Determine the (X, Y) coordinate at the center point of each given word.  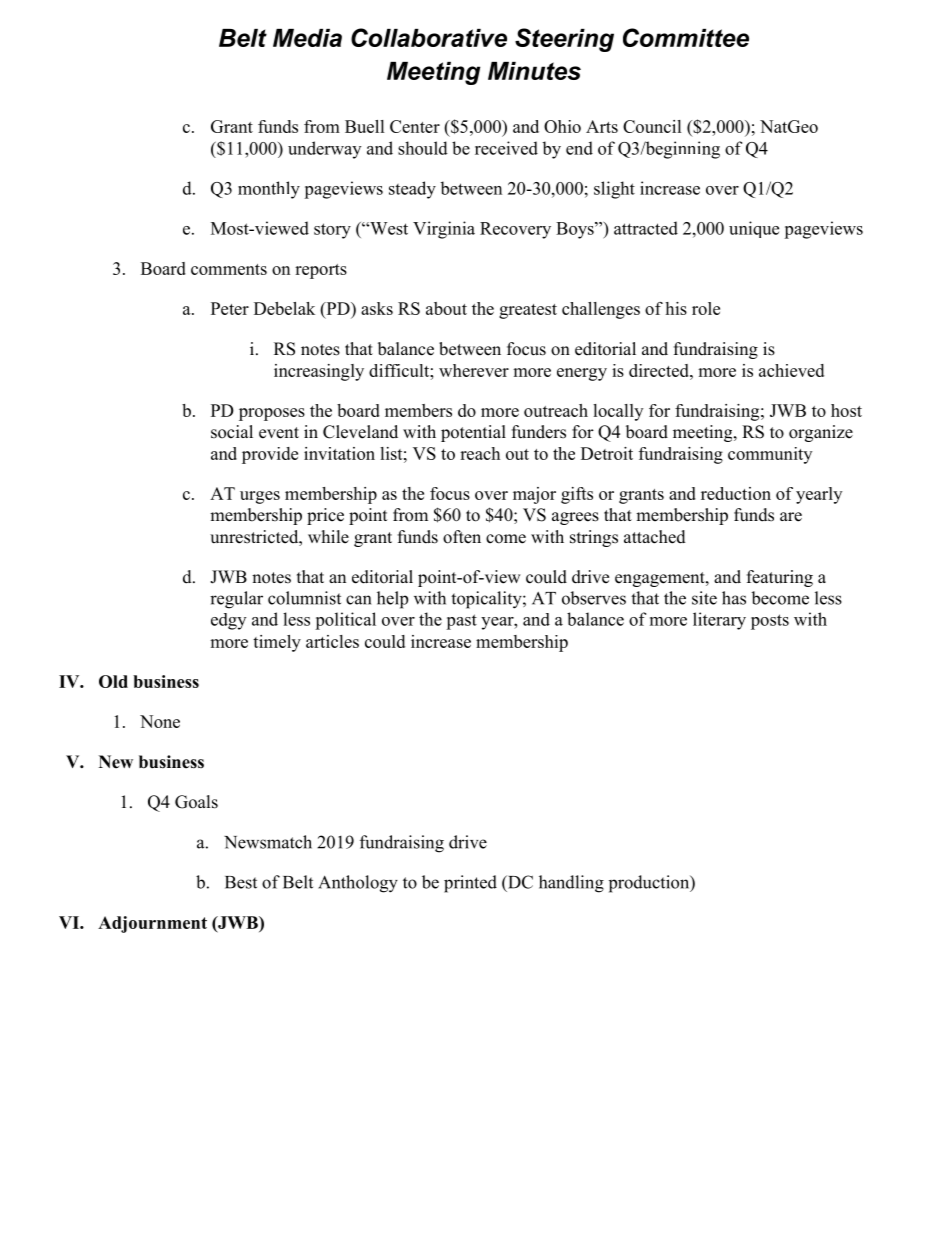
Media (307, 38)
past (461, 622)
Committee (686, 37)
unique (754, 229)
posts (770, 622)
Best (241, 882)
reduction (736, 493)
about (446, 308)
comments (229, 269)
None (160, 721)
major (534, 495)
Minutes (534, 71)
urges (260, 497)
